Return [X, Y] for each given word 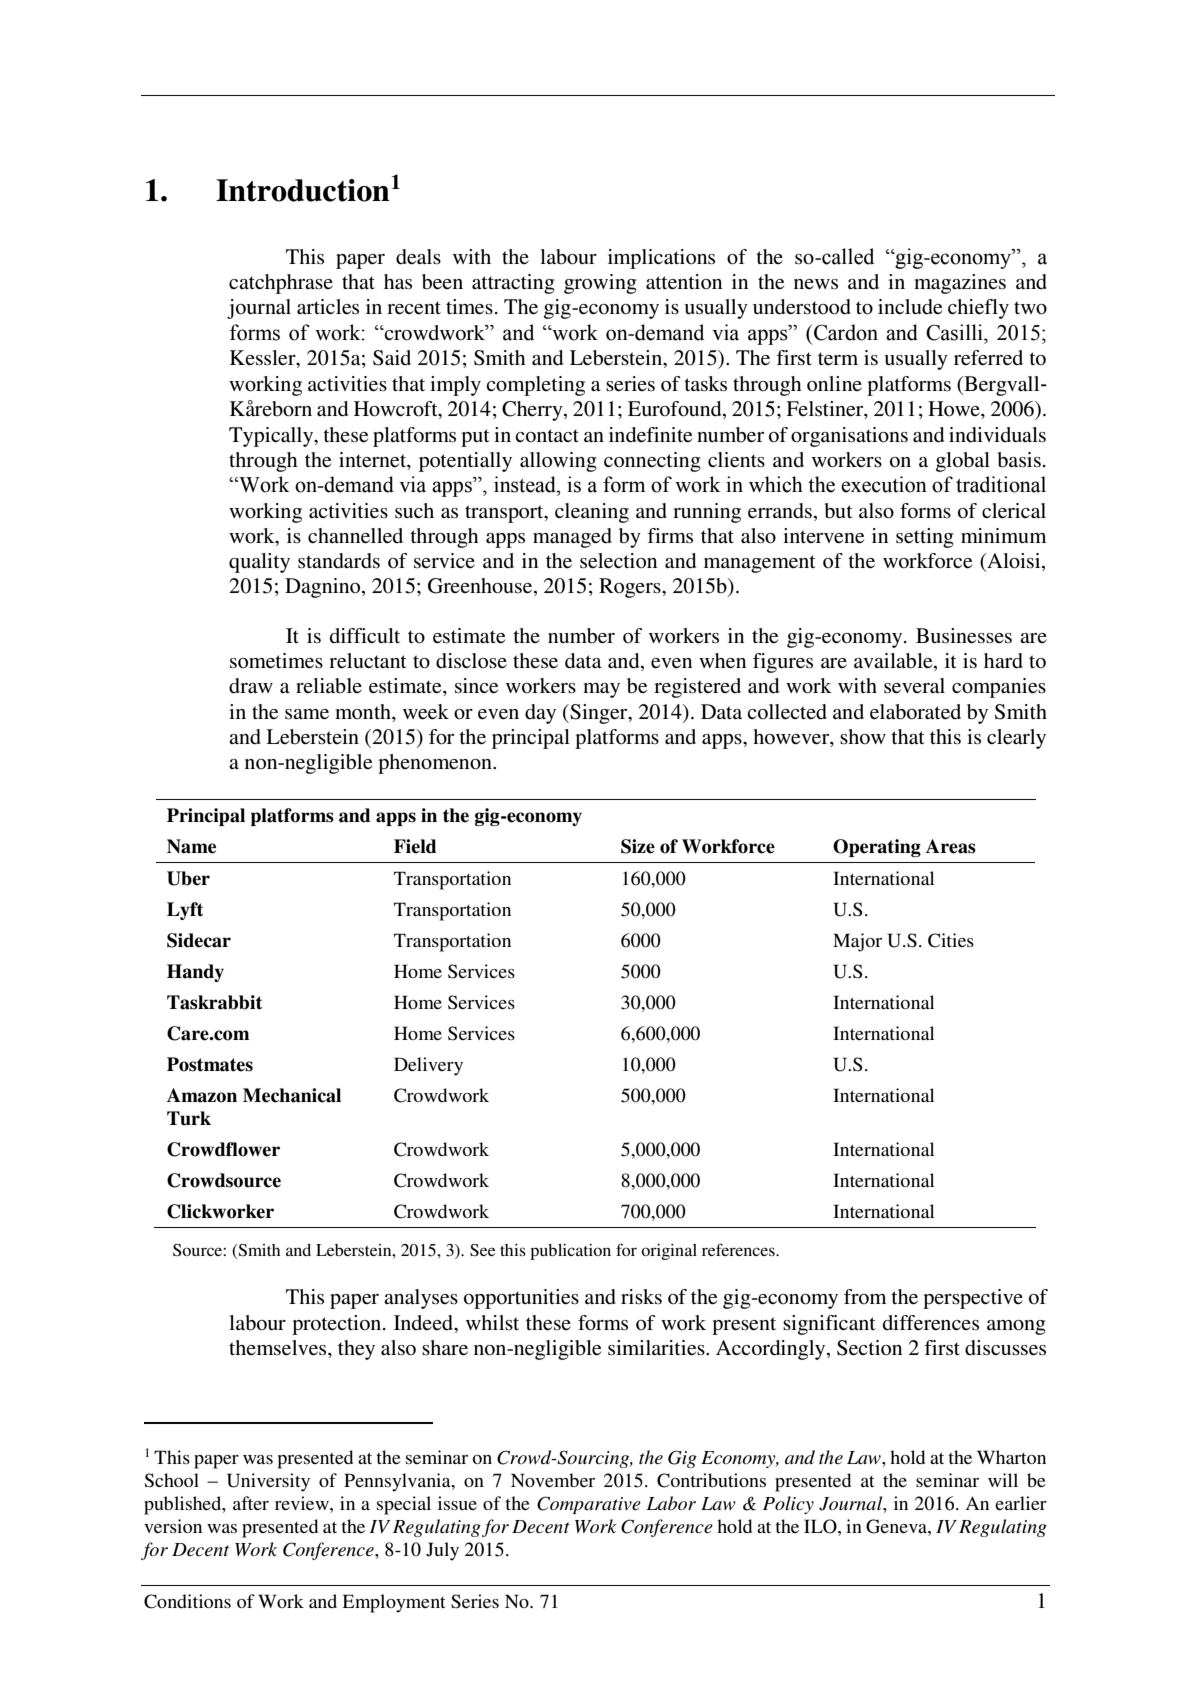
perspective [973, 1299]
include [910, 307]
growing [600, 284]
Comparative [589, 1505]
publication [570, 1252]
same [307, 714]
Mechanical [292, 1095]
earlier [1021, 1503]
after [251, 1503]
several [914, 686]
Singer [599, 714]
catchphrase [281, 284]
